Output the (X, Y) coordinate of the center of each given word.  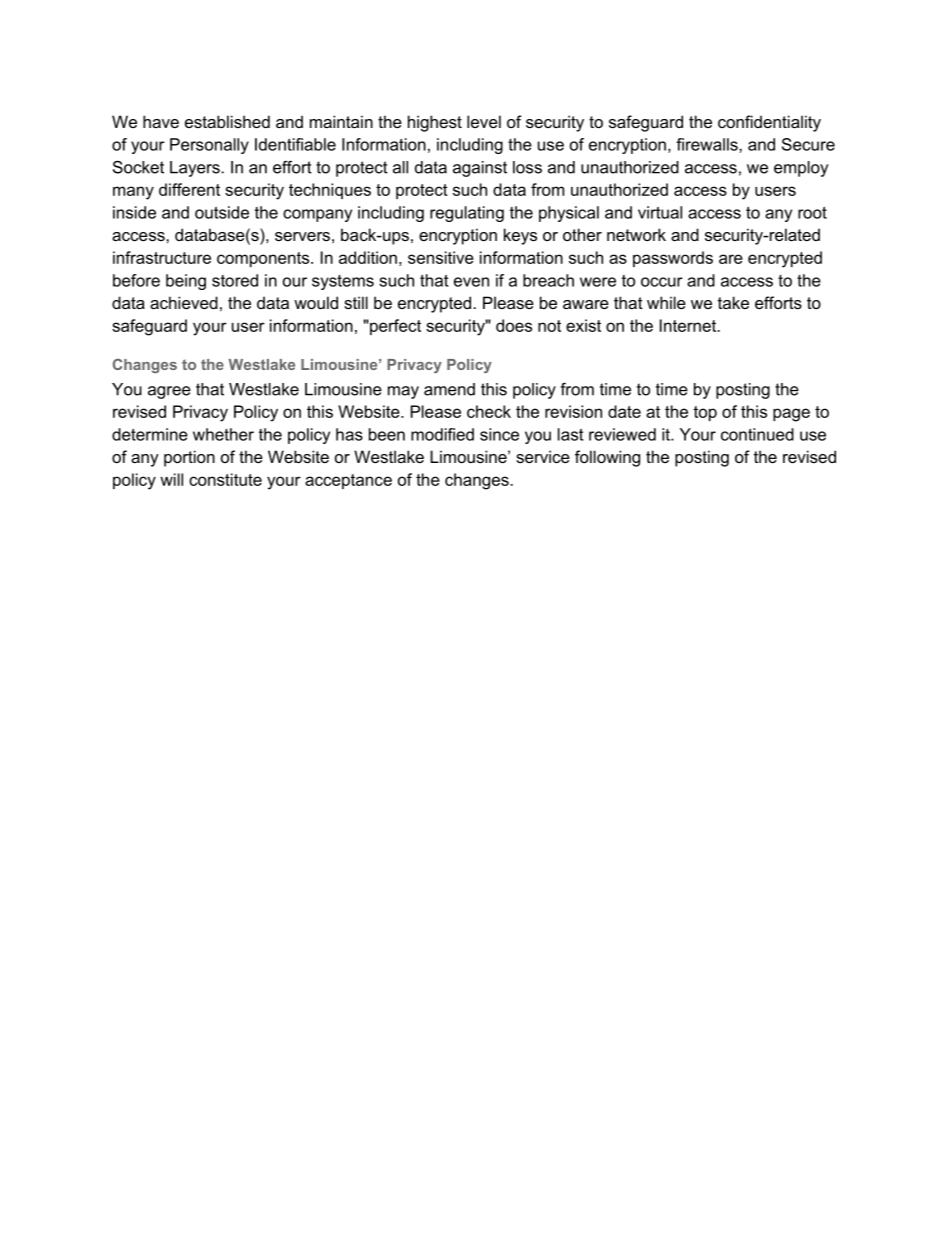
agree (169, 392)
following (607, 458)
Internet (689, 325)
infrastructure (162, 257)
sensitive (441, 257)
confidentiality (769, 123)
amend (449, 389)
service (543, 456)
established (227, 121)
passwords (673, 259)
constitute (225, 479)
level (484, 121)
